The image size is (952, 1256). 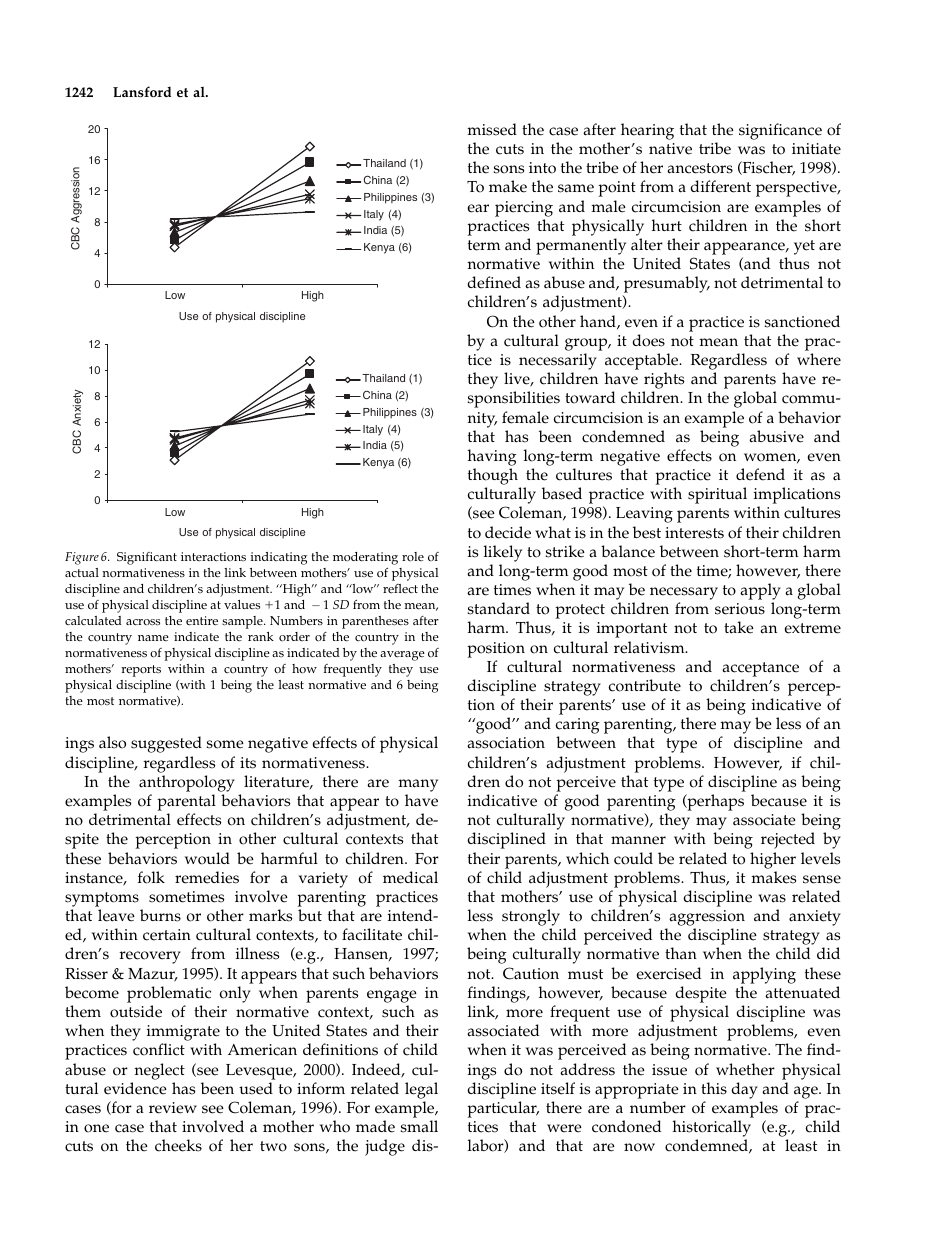 I want to click on piercing, so click(x=524, y=209).
